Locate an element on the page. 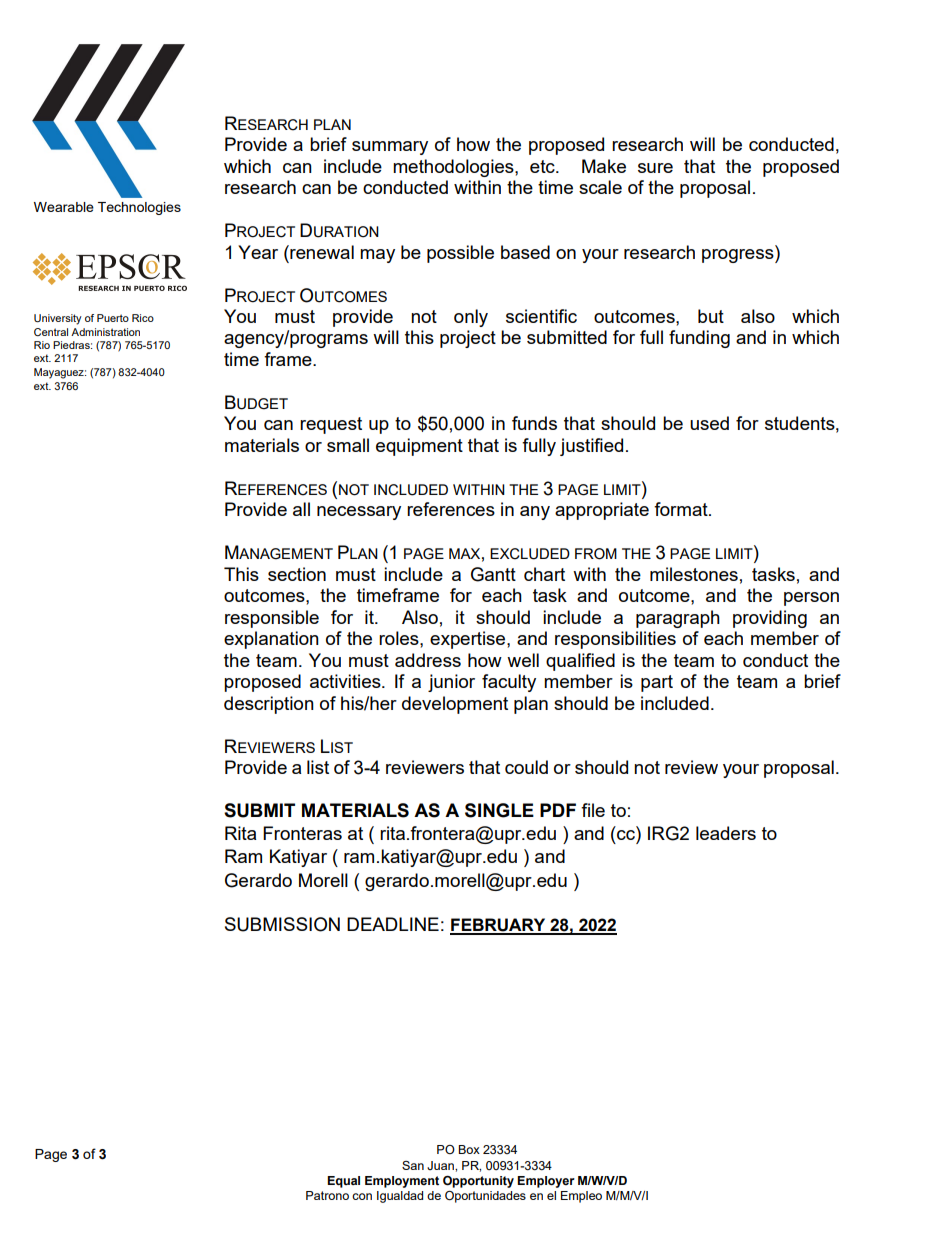  leaders is located at coordinates (726, 833).
